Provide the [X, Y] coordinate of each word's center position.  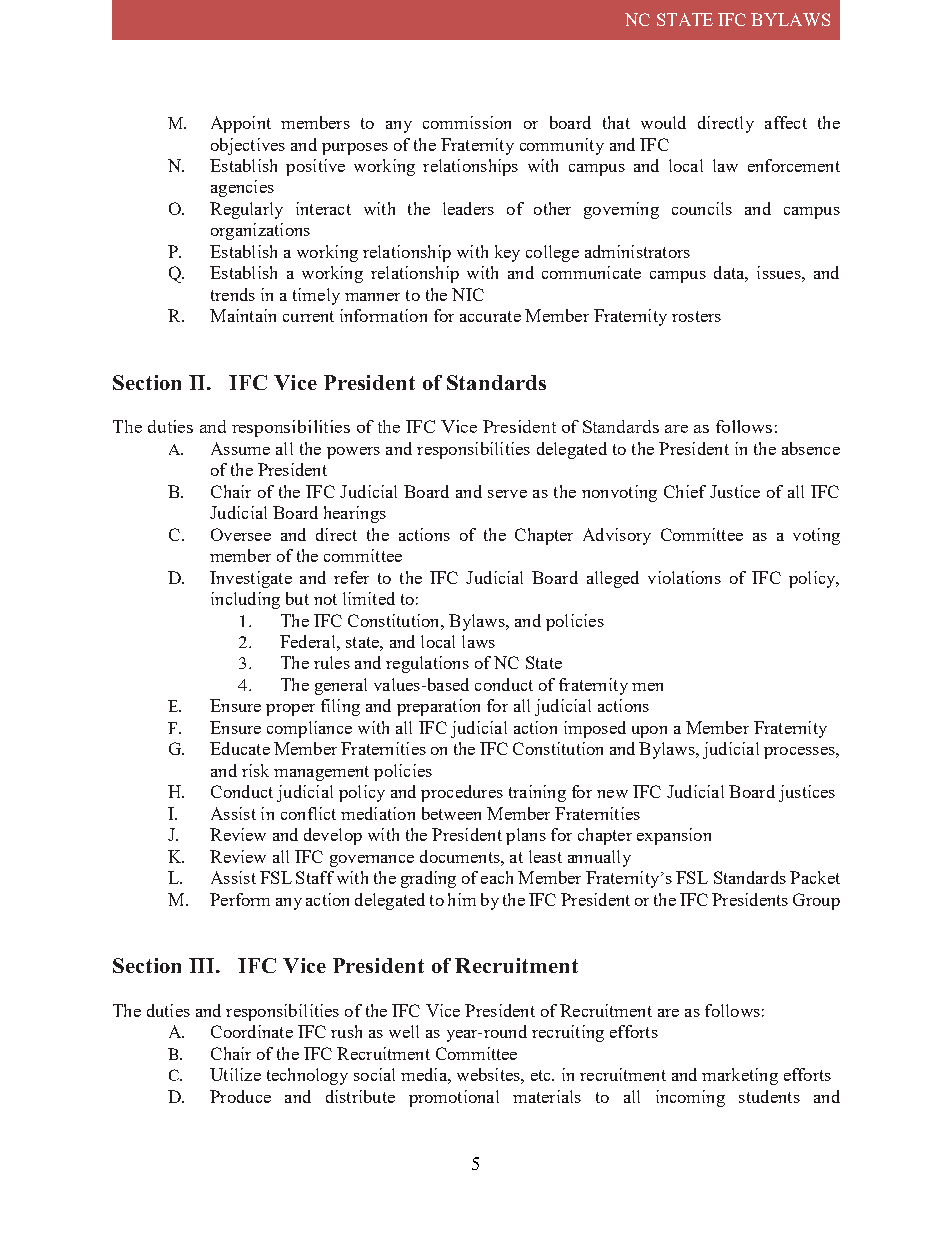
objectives [248, 146]
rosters [696, 316]
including [245, 600]
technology [307, 1076]
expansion [674, 836]
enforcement [794, 165]
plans [526, 836]
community [562, 146]
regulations [427, 664]
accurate [490, 316]
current [308, 316]
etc [542, 1075]
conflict [308, 813]
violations [684, 577]
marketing [740, 1076]
